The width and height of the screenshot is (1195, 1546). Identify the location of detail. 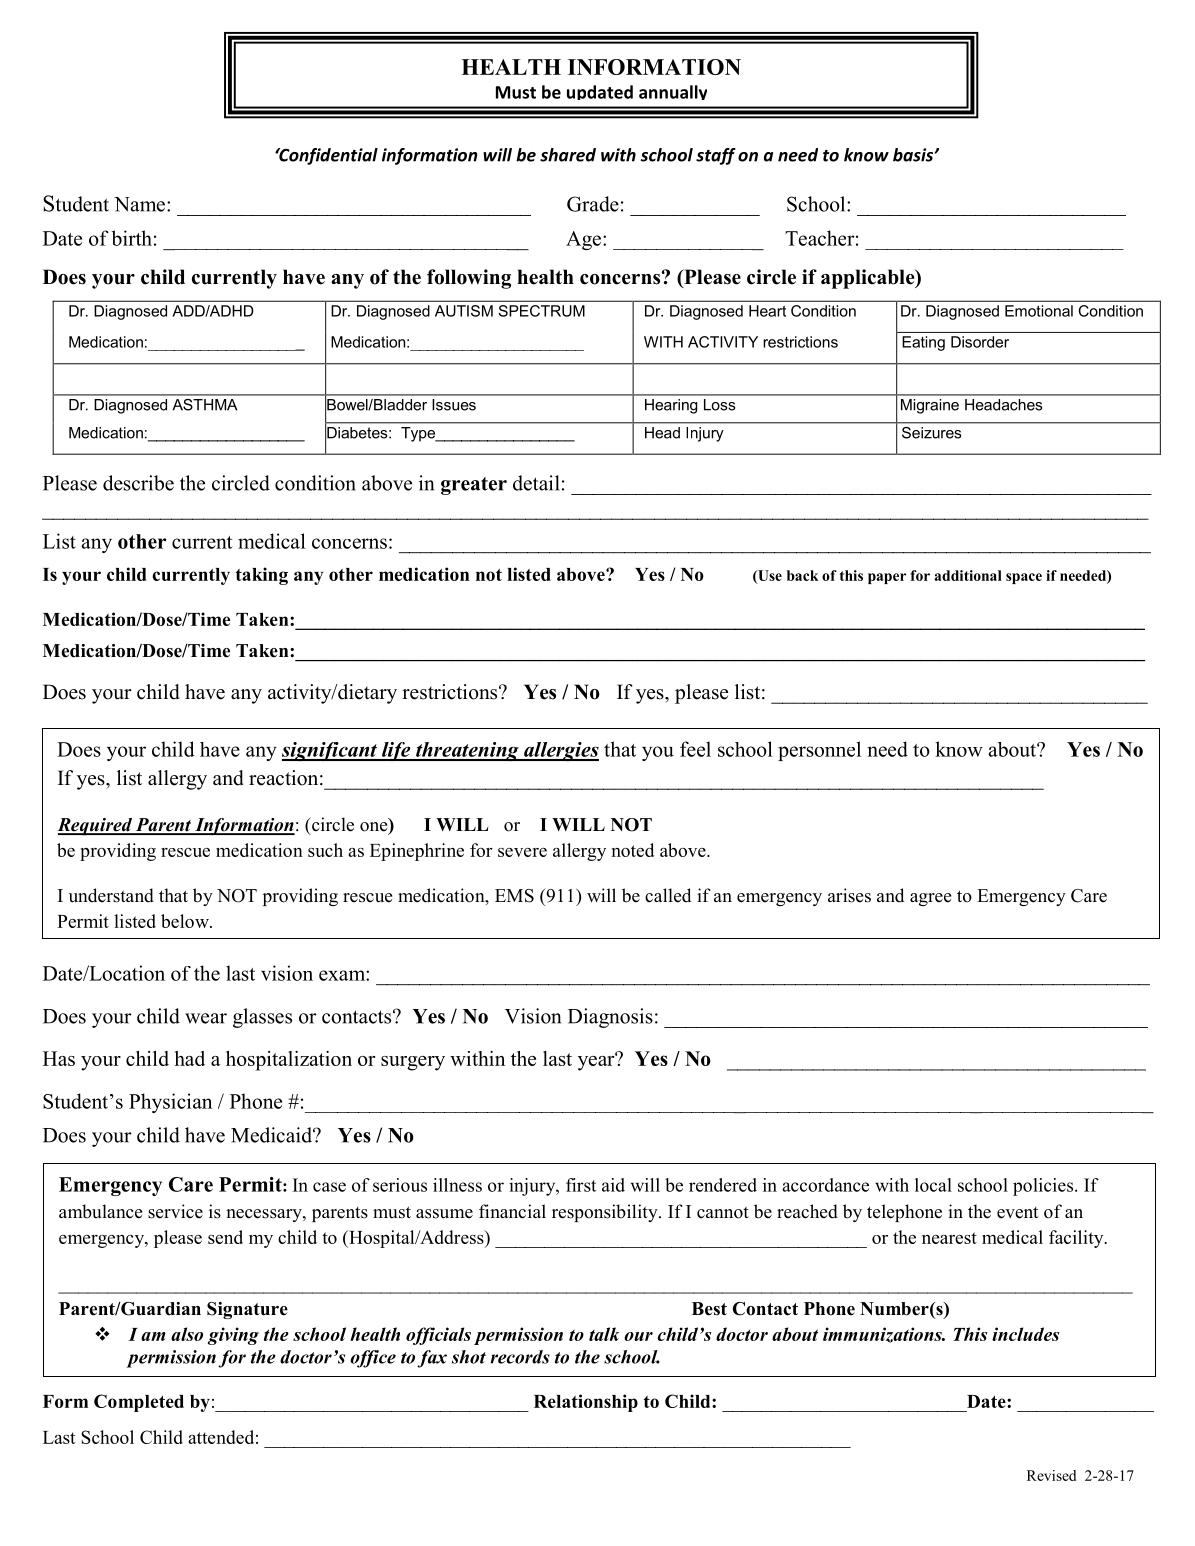
(536, 483).
